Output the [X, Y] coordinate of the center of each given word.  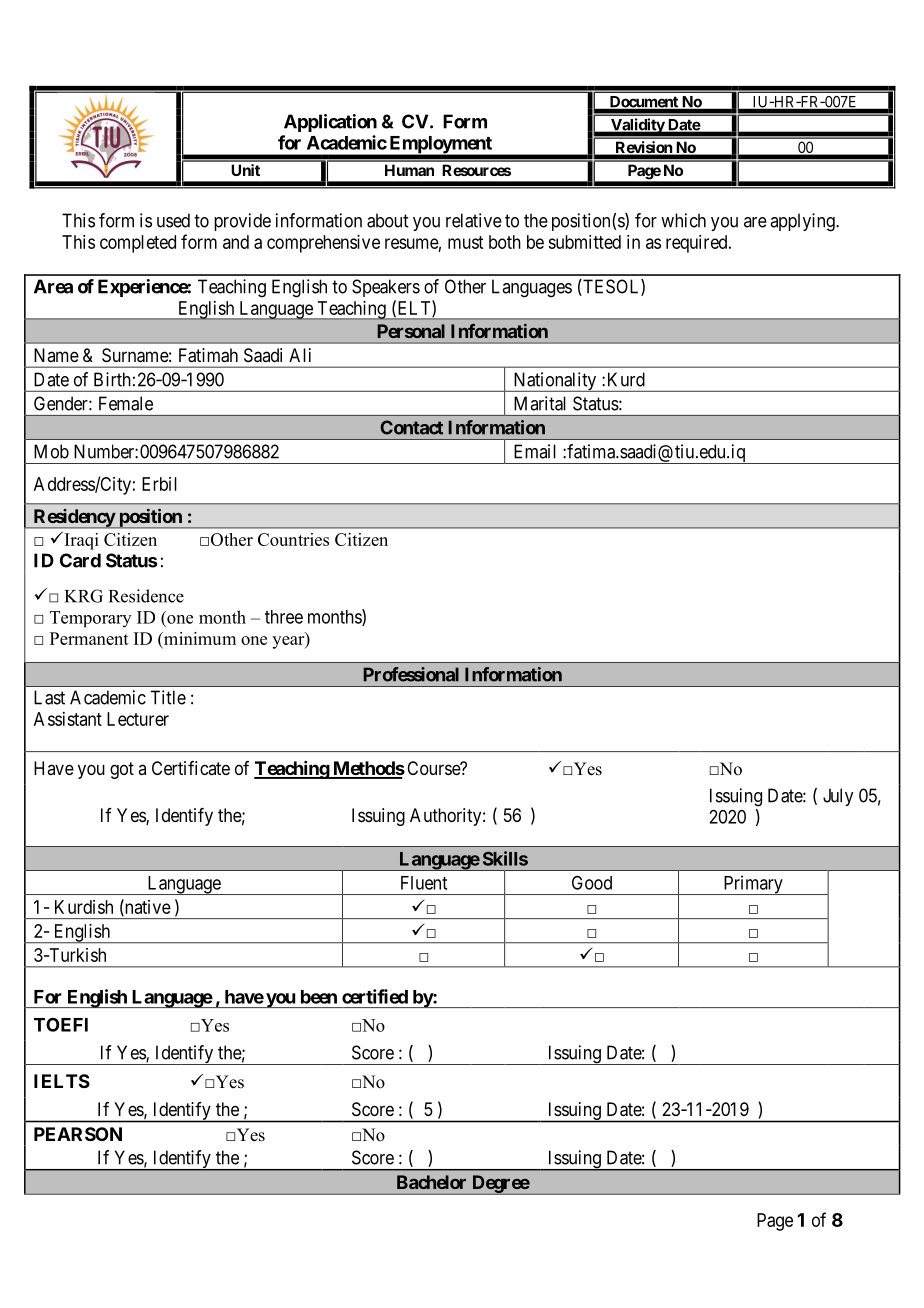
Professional [411, 674]
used [173, 220]
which [683, 220]
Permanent [89, 638]
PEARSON [78, 1134]
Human [409, 170]
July [838, 797]
